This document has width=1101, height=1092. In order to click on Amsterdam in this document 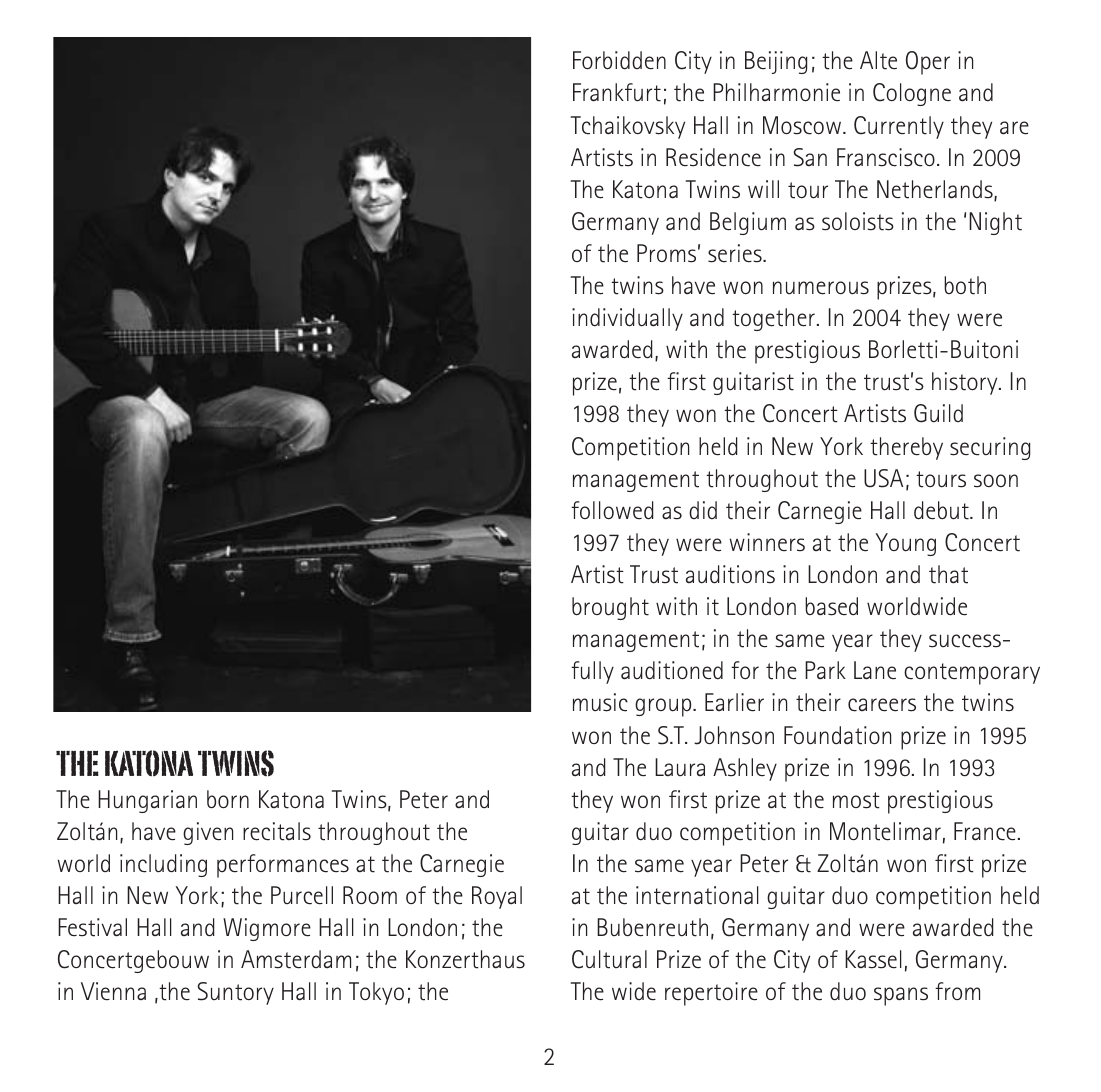, I will do `click(296, 959)`.
